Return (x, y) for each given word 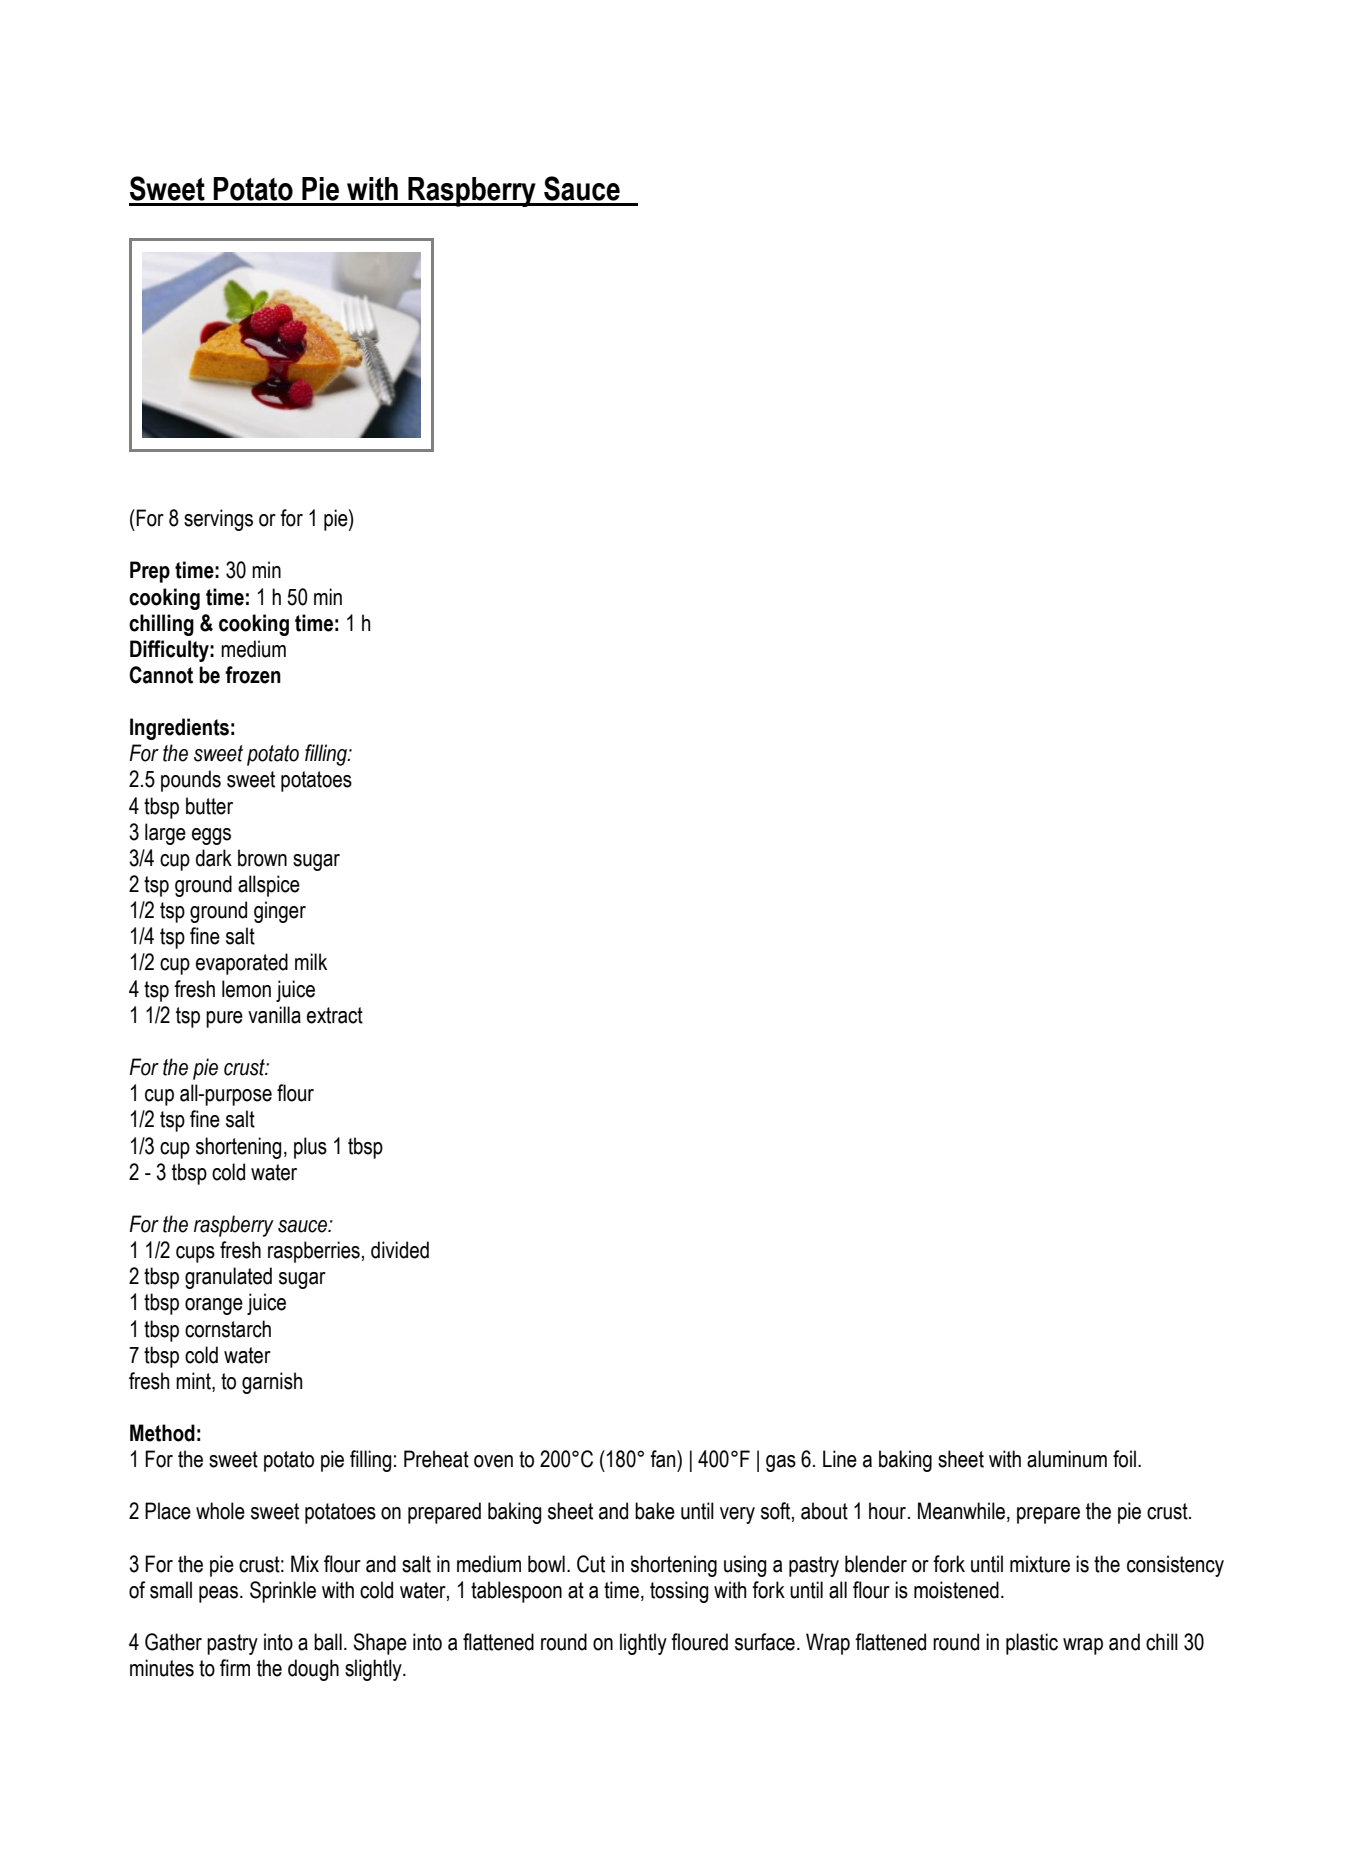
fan (664, 1459)
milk (311, 961)
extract (335, 1015)
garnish (272, 1383)
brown (262, 858)
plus (310, 1148)
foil (1124, 1459)
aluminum (1067, 1459)
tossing (679, 1592)
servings (218, 520)
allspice (269, 886)
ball (328, 1642)
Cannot (161, 675)
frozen (253, 675)
